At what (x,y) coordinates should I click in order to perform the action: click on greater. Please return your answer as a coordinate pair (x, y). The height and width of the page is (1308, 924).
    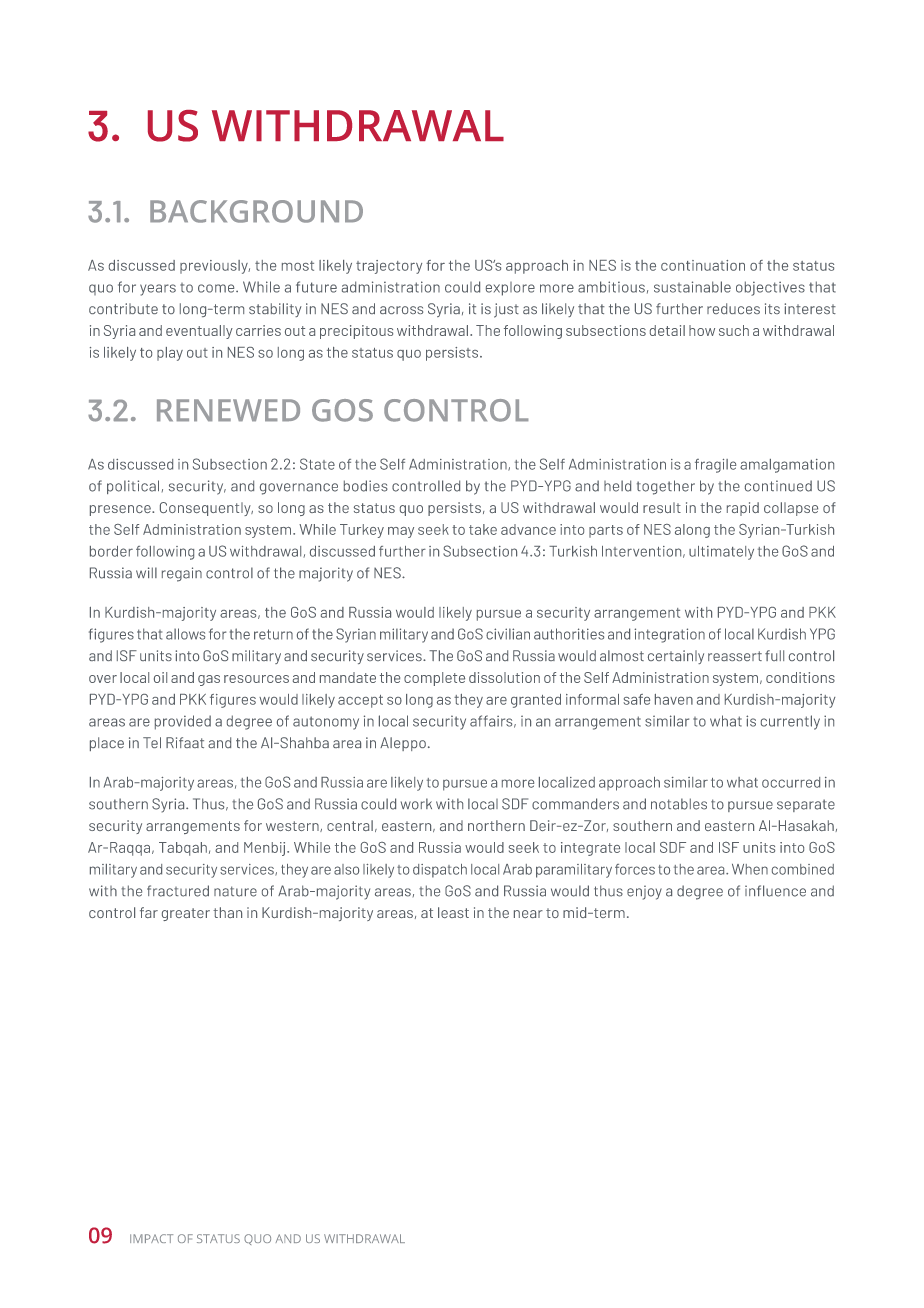
    Looking at the image, I should click on (186, 914).
